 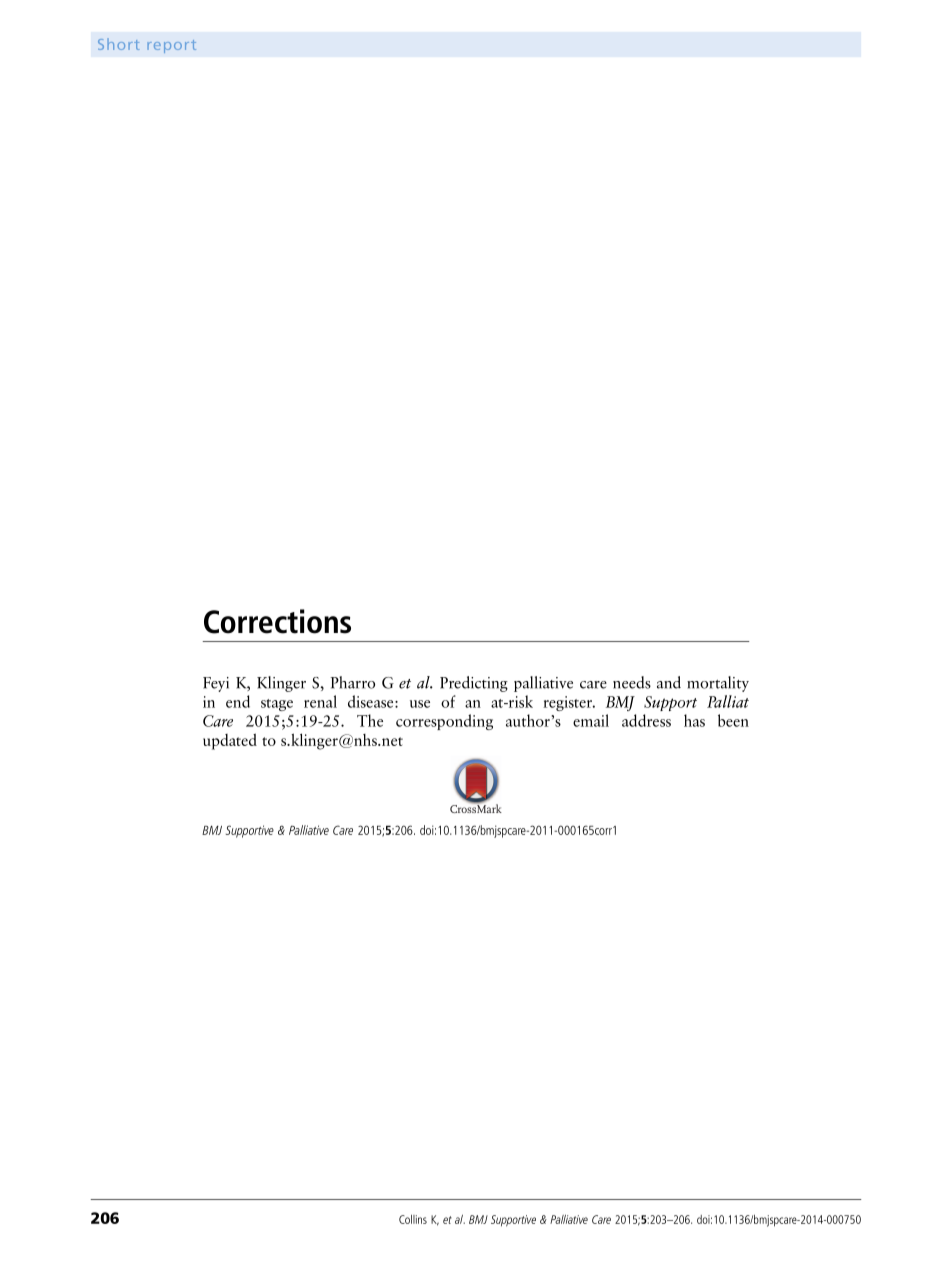 I want to click on address, so click(x=646, y=720).
